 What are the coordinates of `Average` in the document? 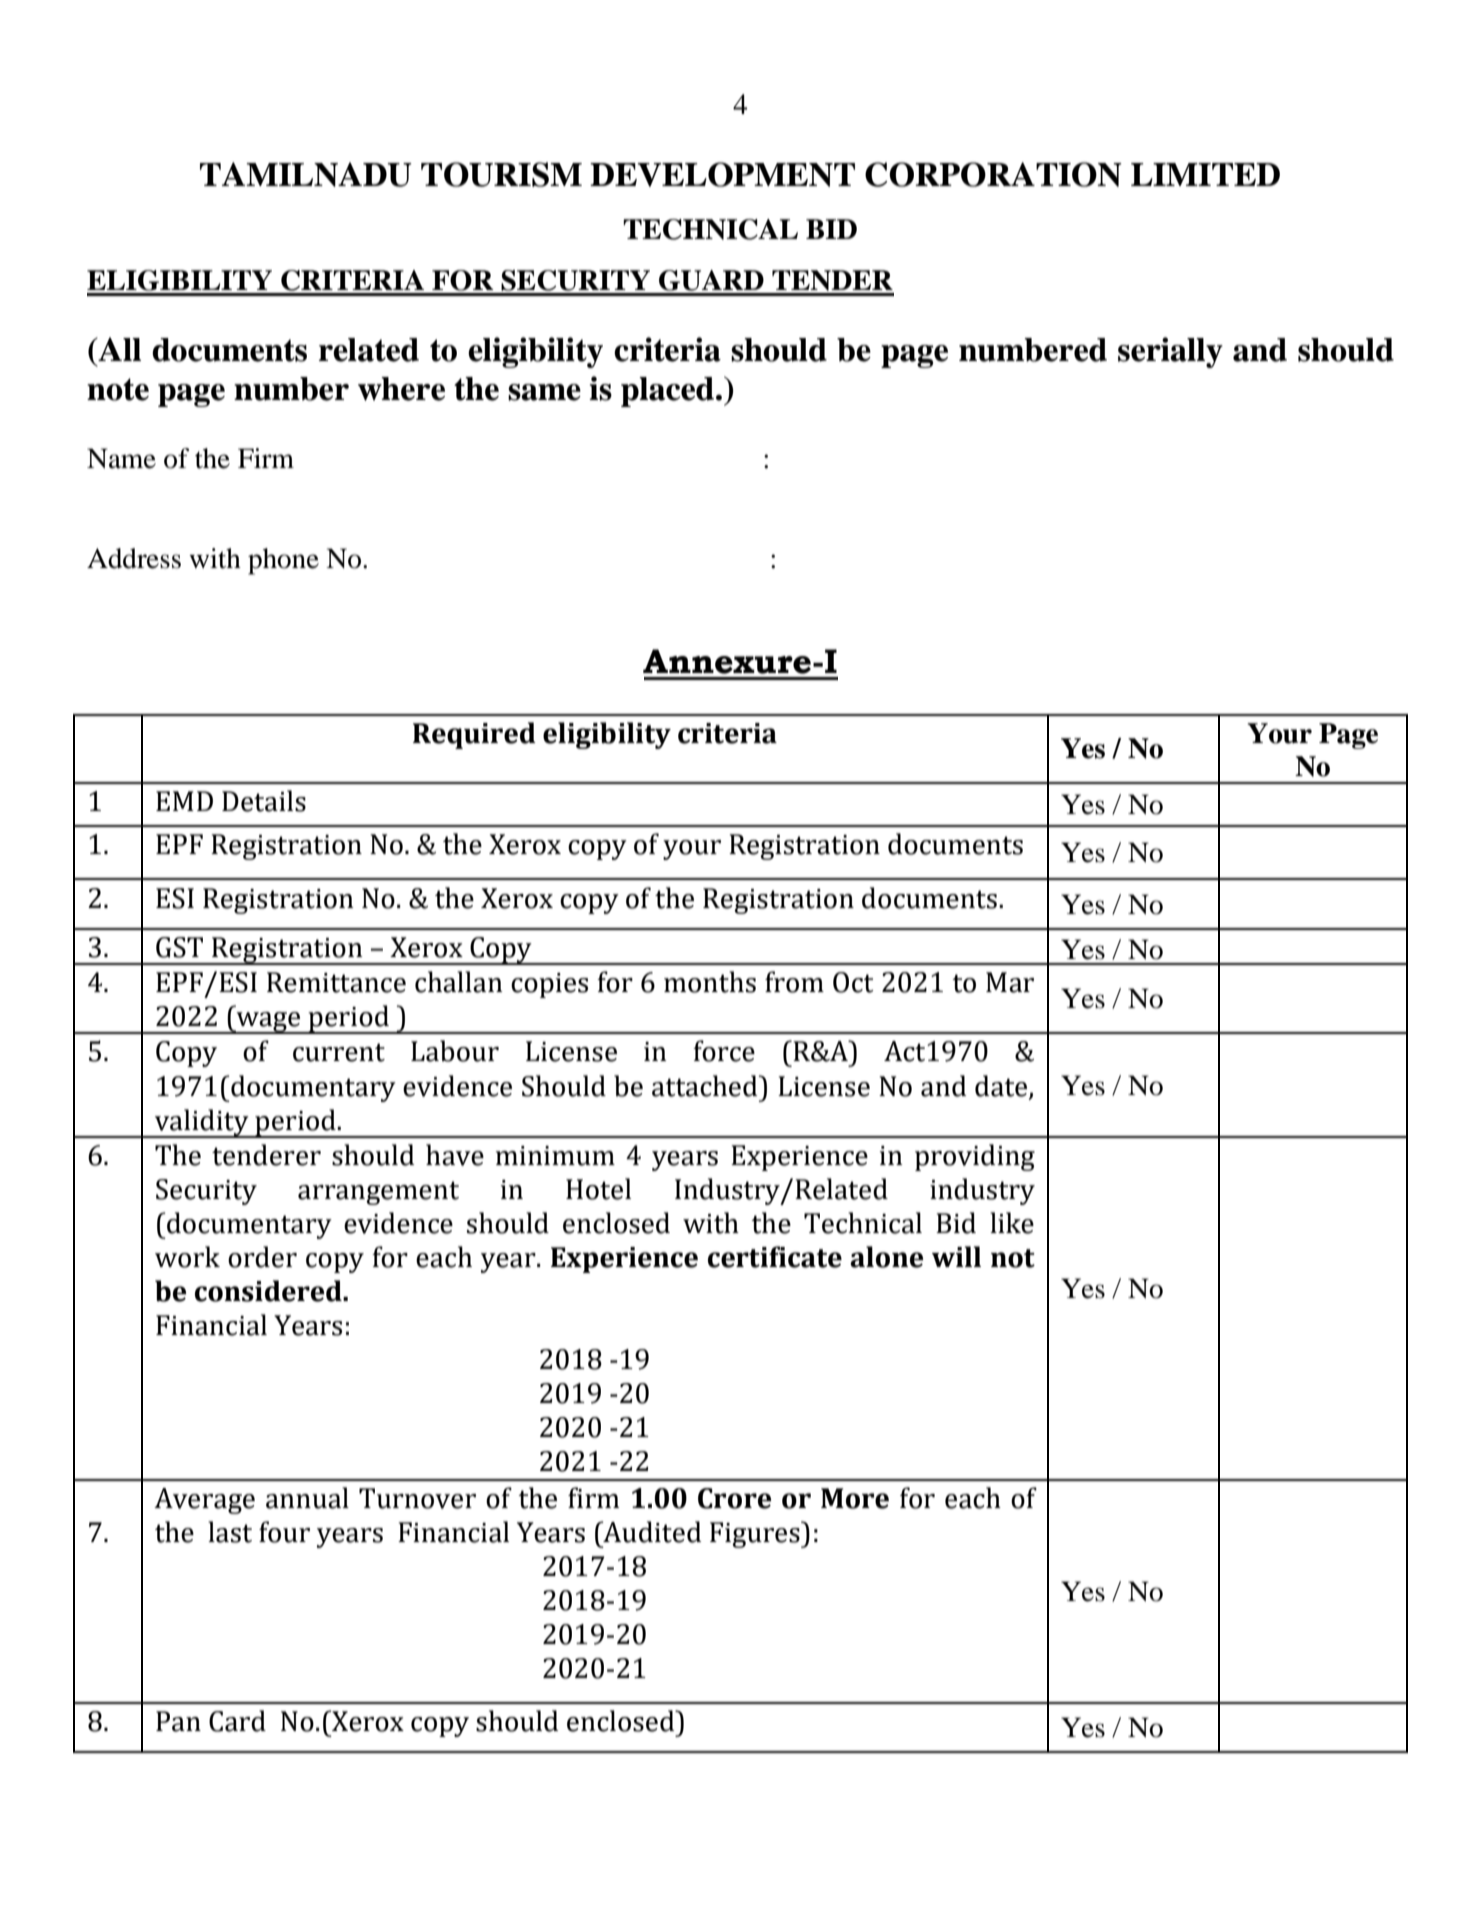 It's located at (204, 1501).
